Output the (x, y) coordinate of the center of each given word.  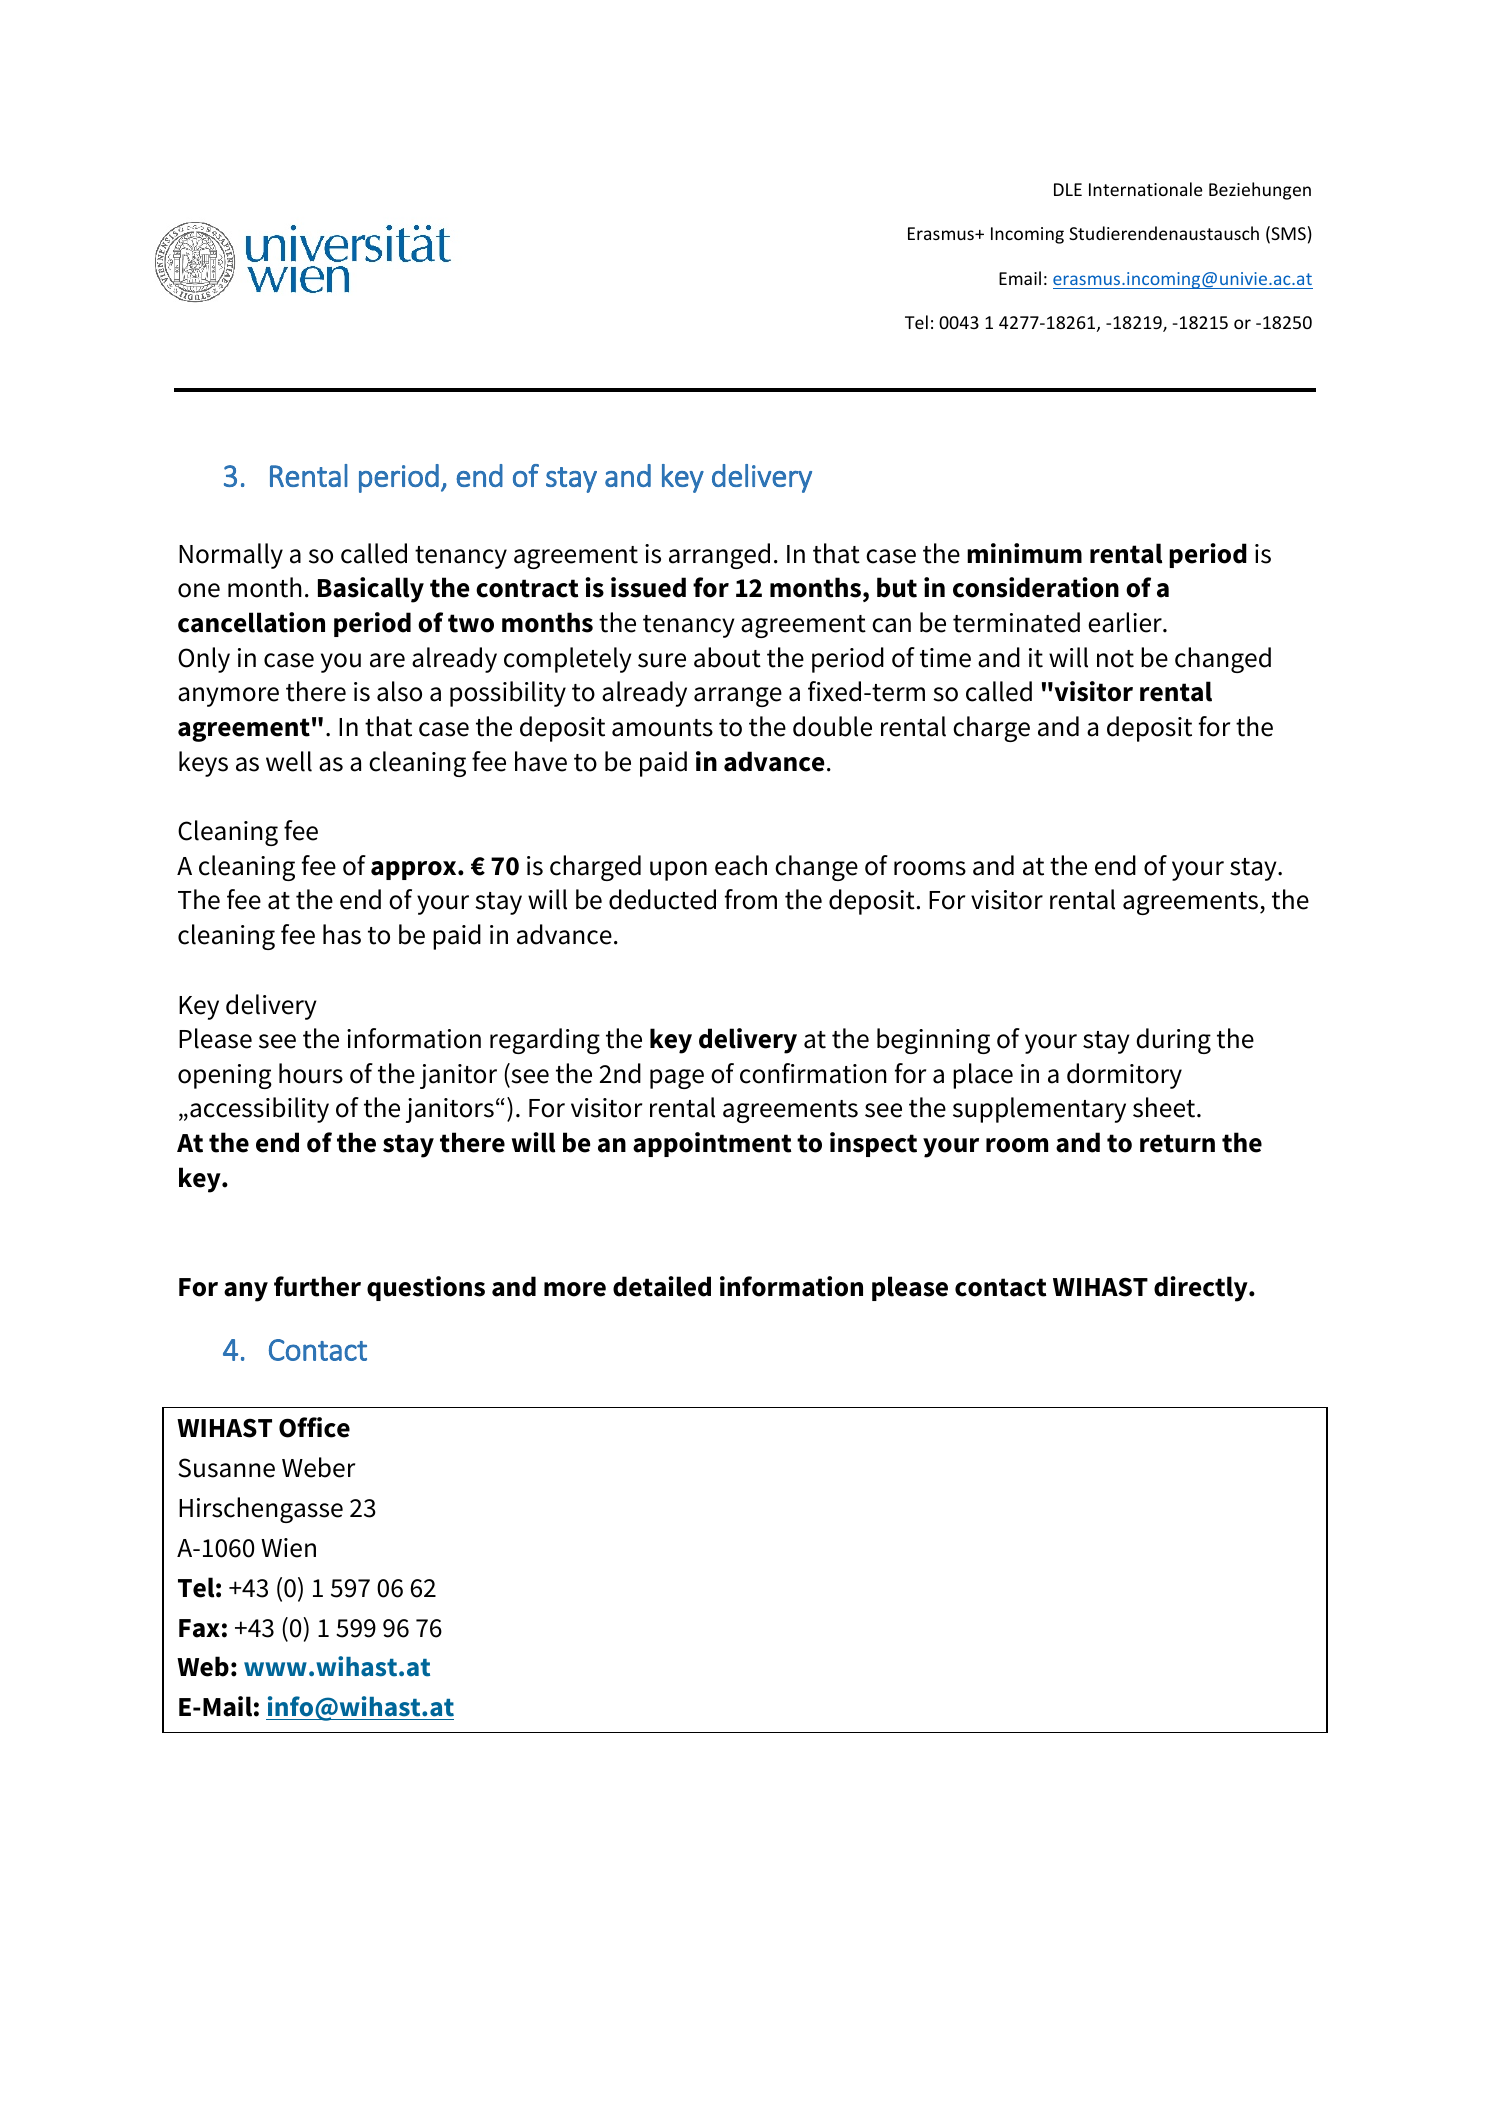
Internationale (1146, 189)
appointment (712, 1144)
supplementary (1039, 1110)
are (387, 660)
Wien (288, 1548)
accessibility (259, 1110)
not (1115, 659)
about (727, 657)
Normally (231, 556)
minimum (1024, 553)
